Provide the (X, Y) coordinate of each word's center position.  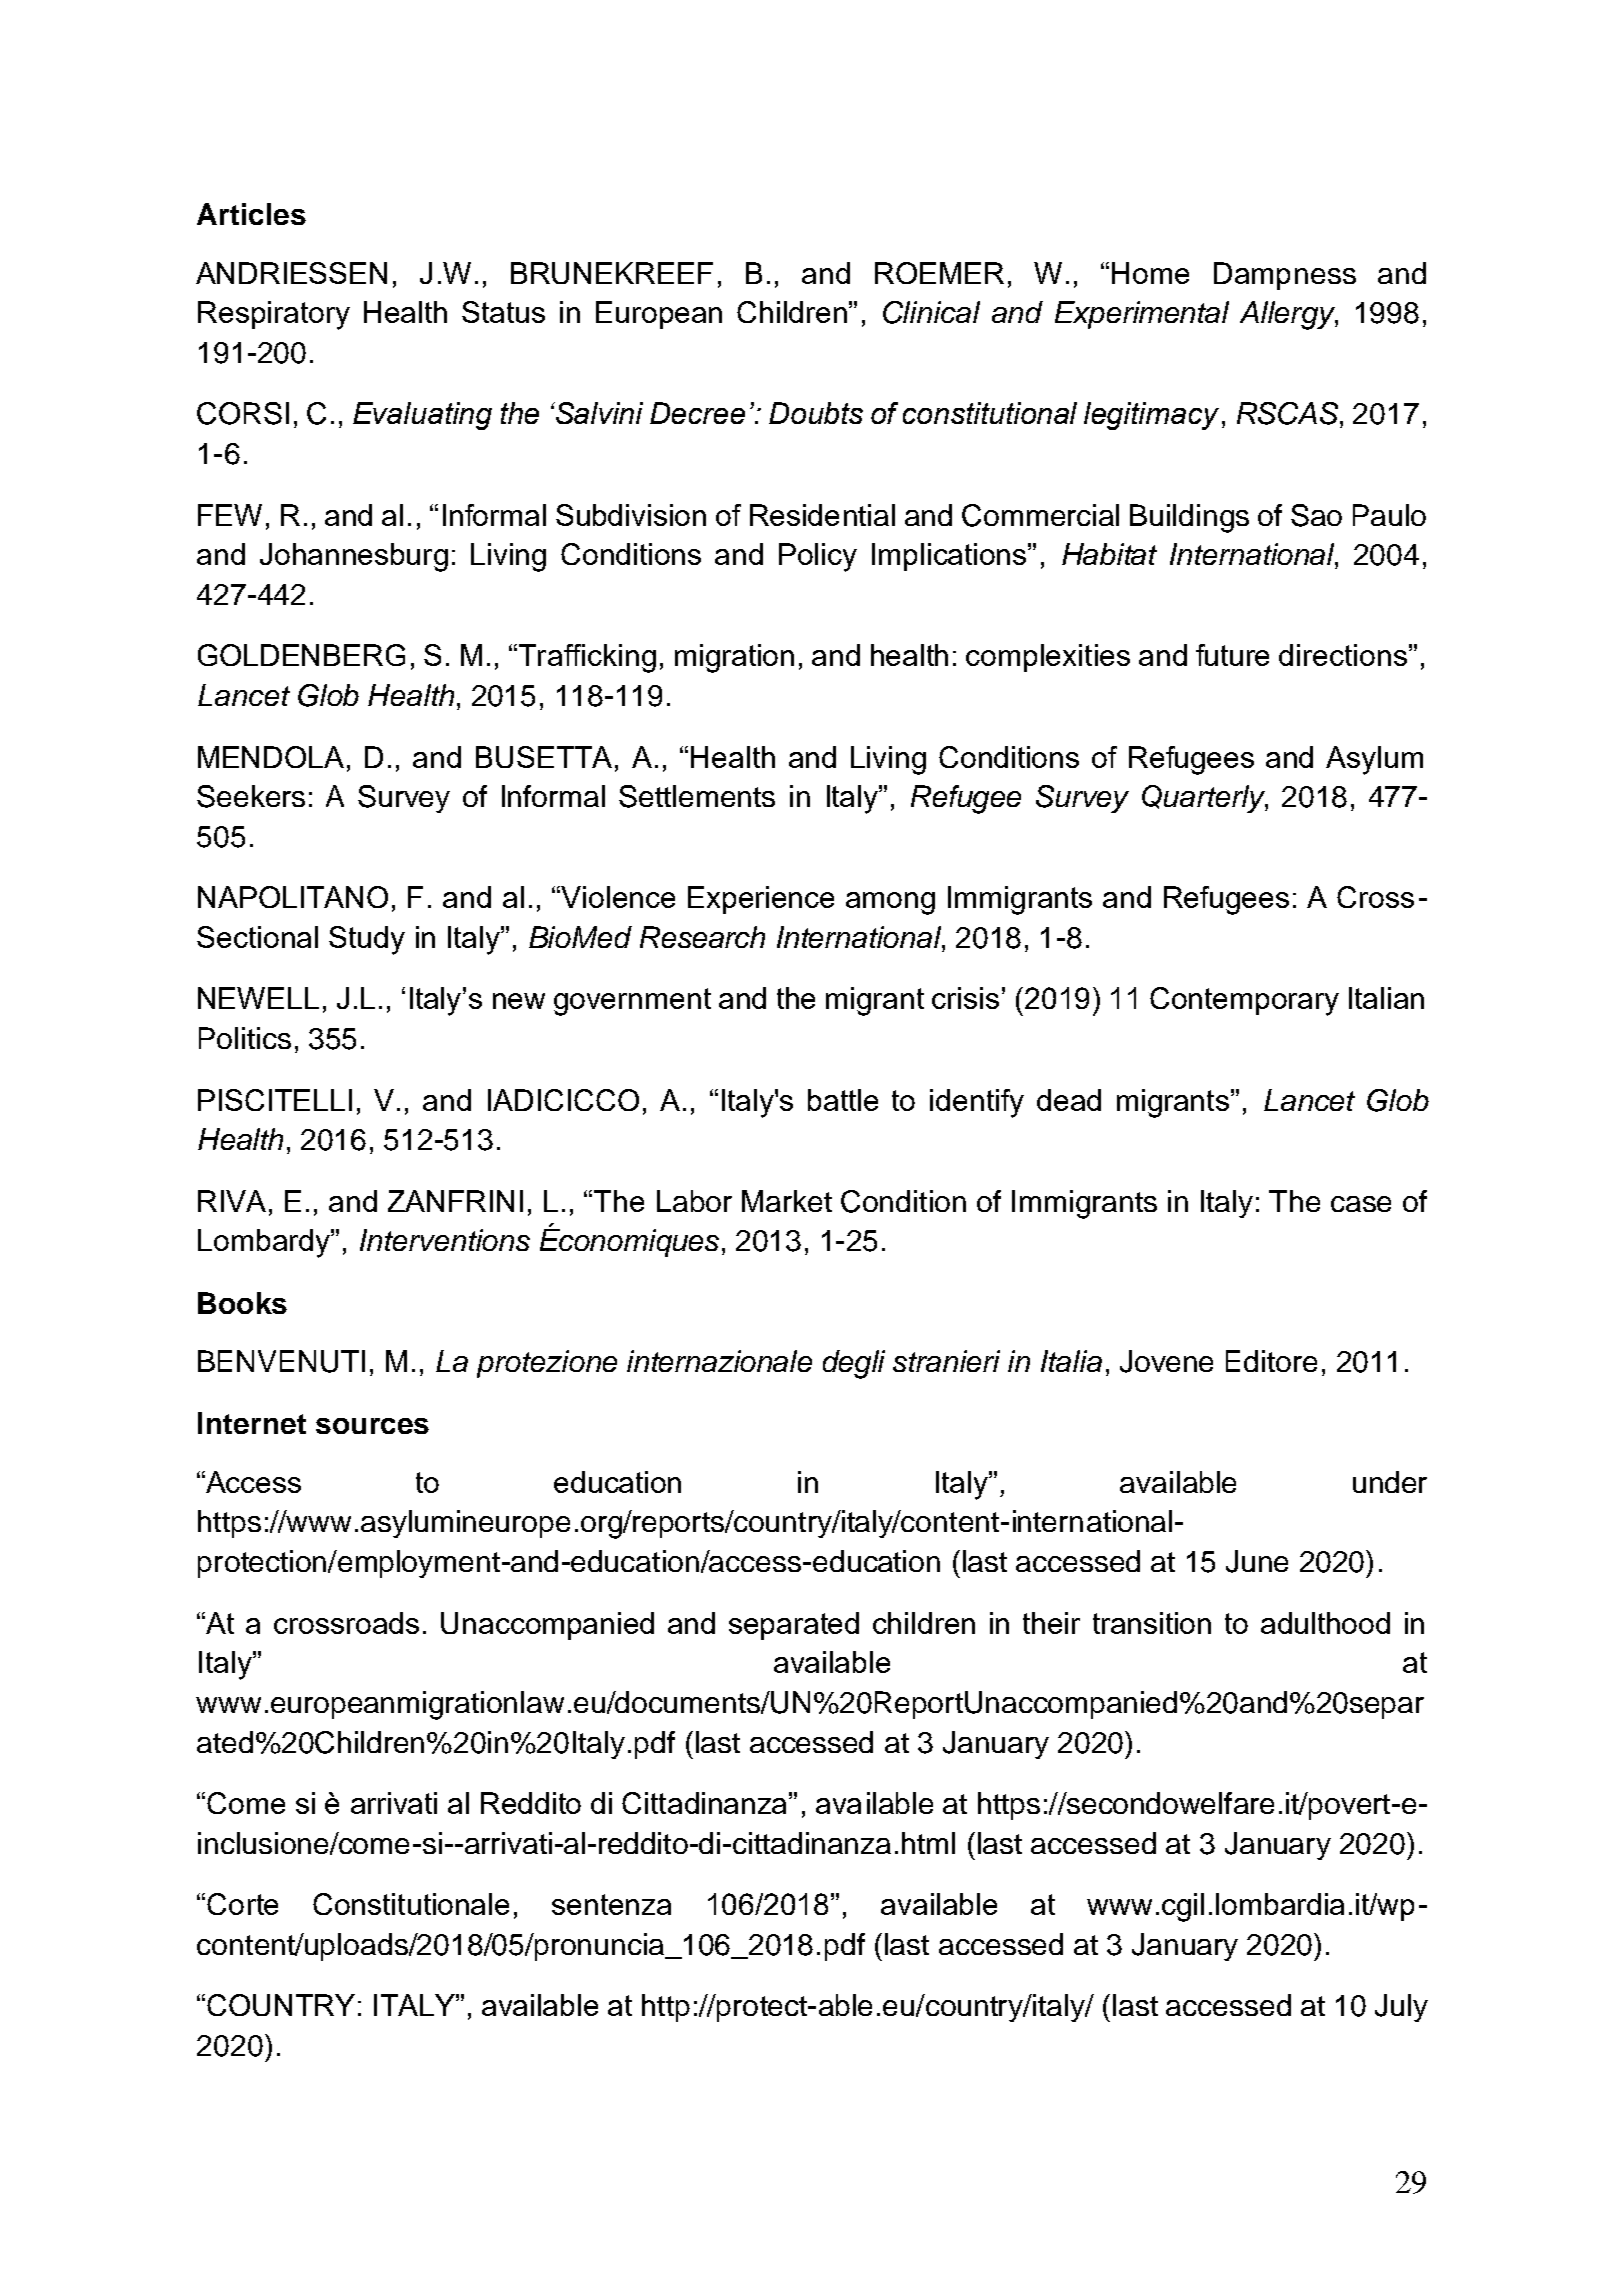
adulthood (1325, 1623)
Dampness (1285, 276)
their (1051, 1623)
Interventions (445, 1240)
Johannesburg (354, 557)
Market (787, 1201)
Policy (818, 557)
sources (372, 1426)
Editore (1271, 1361)
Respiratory (274, 315)
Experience (761, 900)
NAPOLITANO (293, 897)
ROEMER (939, 273)
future (1232, 655)
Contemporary (1244, 1001)
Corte (242, 1904)
